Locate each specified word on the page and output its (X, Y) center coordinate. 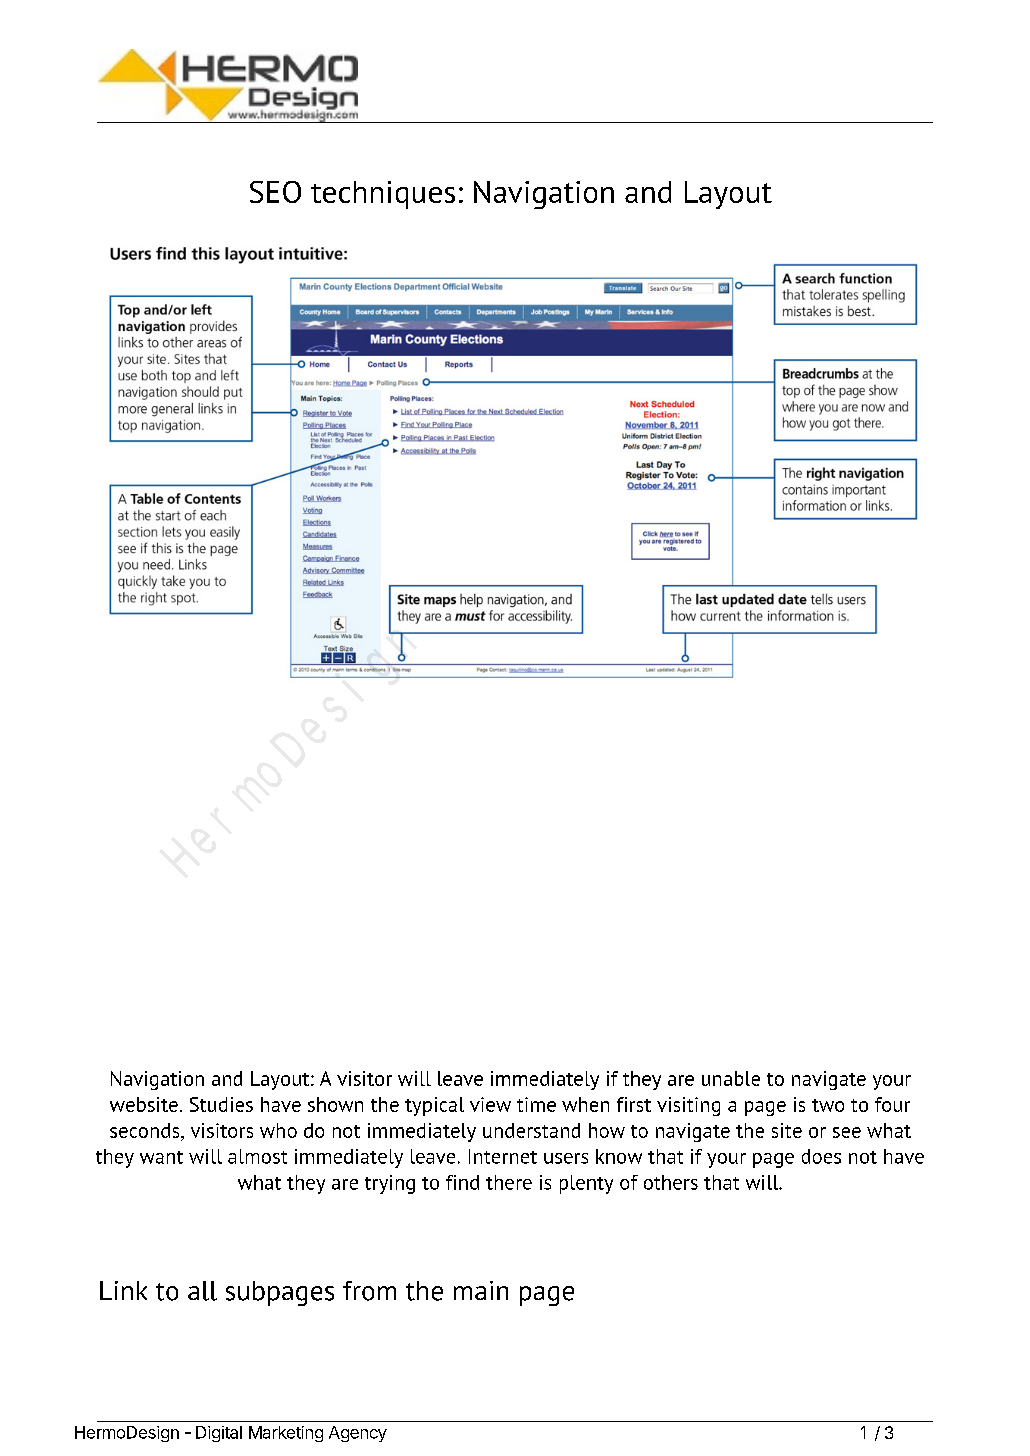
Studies (221, 1104)
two (828, 1105)
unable (731, 1078)
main (481, 1290)
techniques (383, 195)
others (671, 1182)
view (490, 1104)
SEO (275, 192)
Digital (219, 1434)
